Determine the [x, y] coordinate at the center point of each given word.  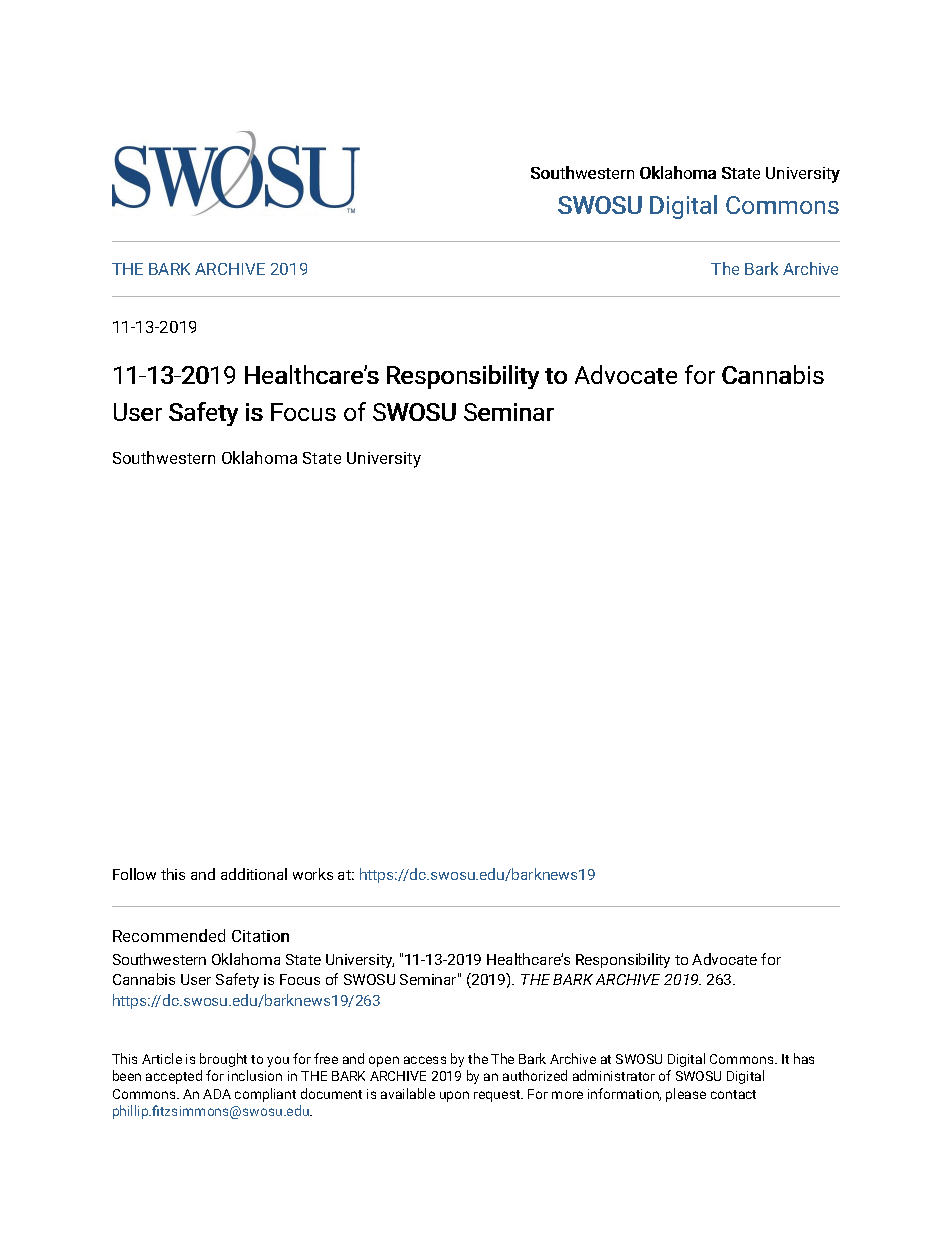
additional [254, 874]
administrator [614, 1075]
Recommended [169, 935]
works [313, 874]
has [804, 1058]
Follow [134, 874]
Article [162, 1058]
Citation [260, 936]
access [425, 1060]
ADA [217, 1094]
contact [733, 1094]
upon [454, 1096]
